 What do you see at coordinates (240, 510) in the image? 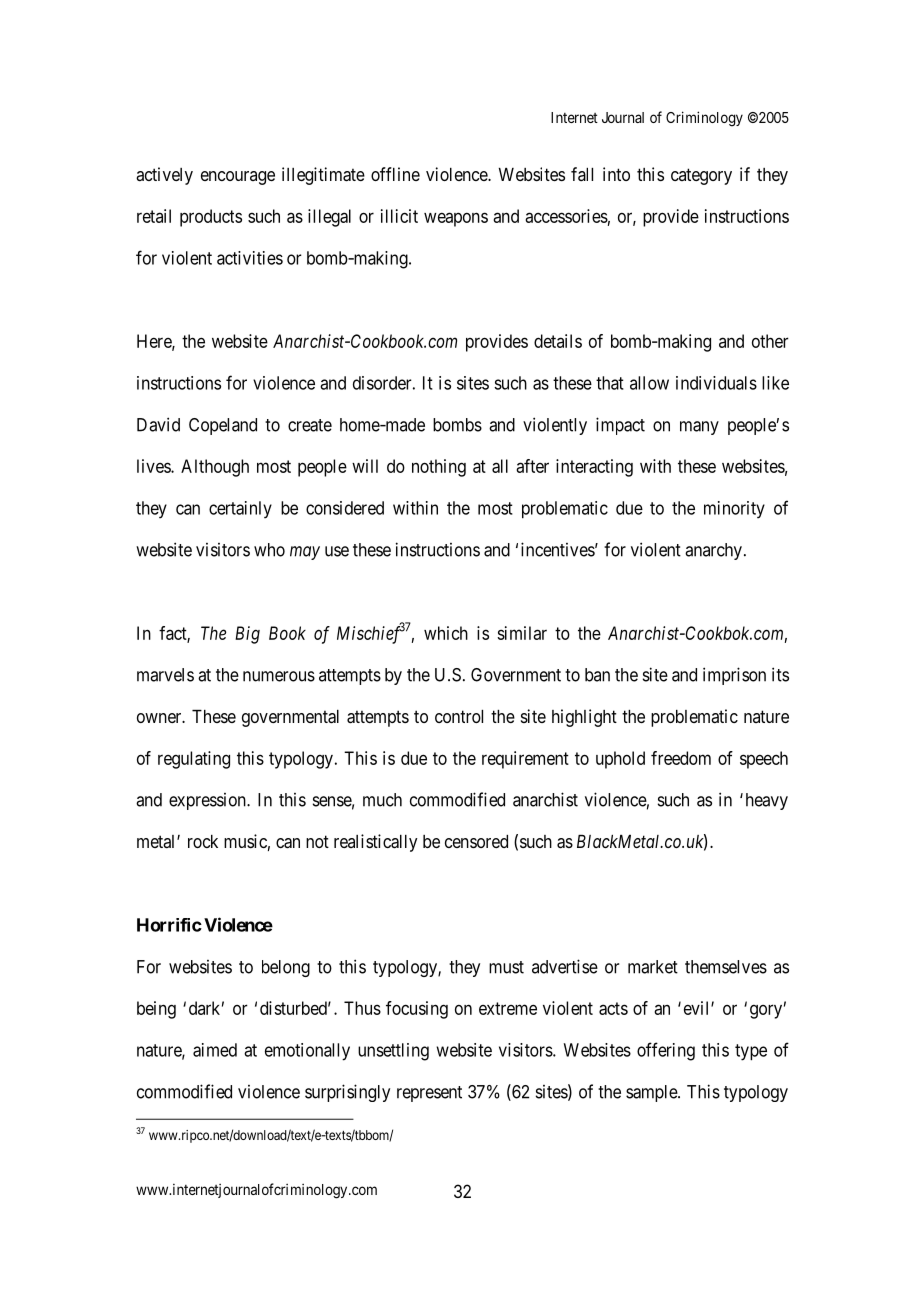
I see `certainly` at bounding box center [240, 510].
